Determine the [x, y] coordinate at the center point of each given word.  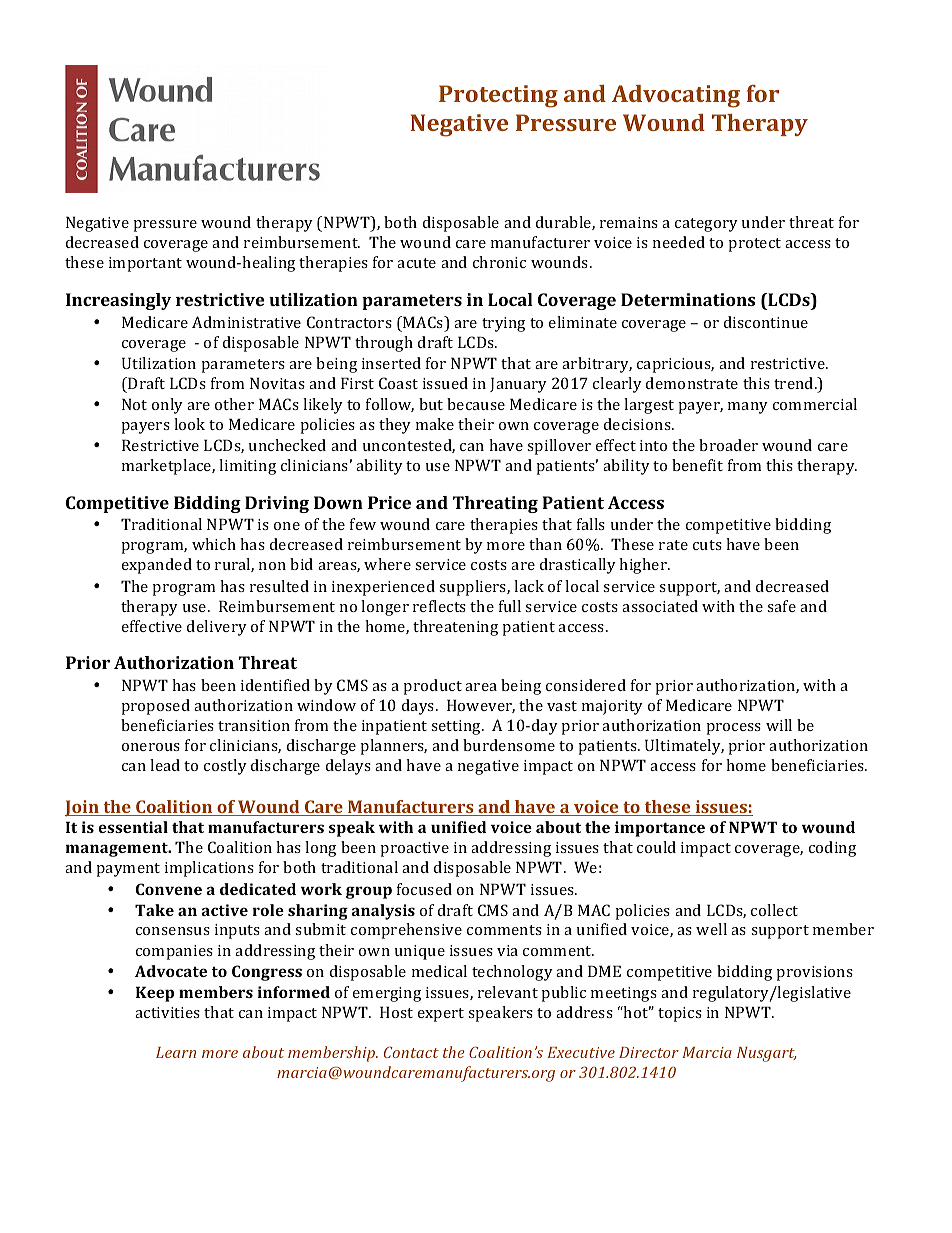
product [432, 687]
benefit [697, 465]
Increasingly [118, 301]
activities [167, 1012]
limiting [247, 467]
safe [781, 606]
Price [389, 502]
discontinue [766, 322]
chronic [499, 262]
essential [133, 827]
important [145, 264]
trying [503, 324]
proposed [155, 707]
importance [660, 829]
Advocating [676, 96]
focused [424, 889]
